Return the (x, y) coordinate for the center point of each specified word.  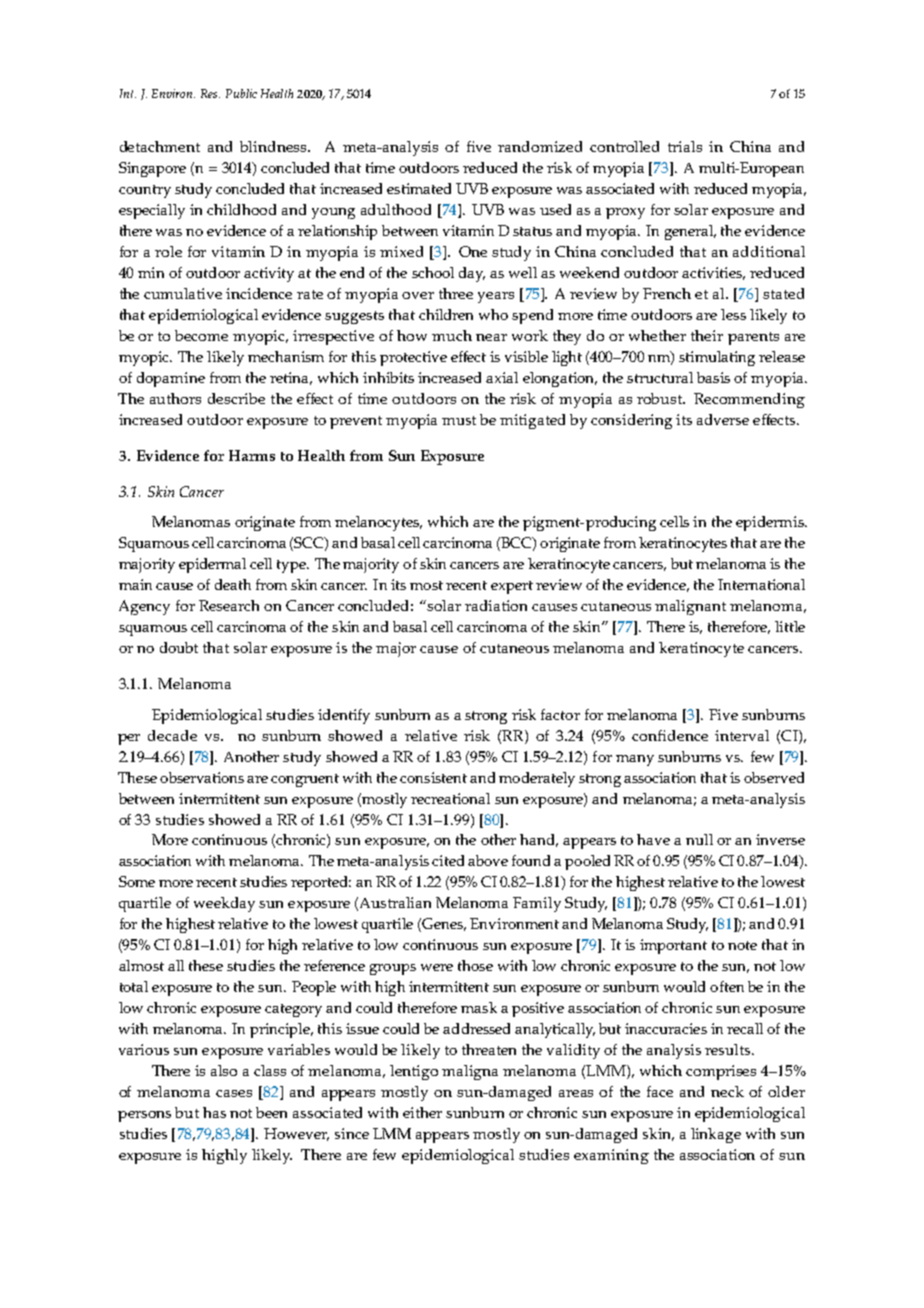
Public (241, 93)
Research (229, 605)
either (422, 1112)
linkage (716, 1135)
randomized (540, 146)
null (699, 839)
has (214, 1112)
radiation (496, 605)
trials (685, 146)
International (761, 584)
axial (502, 377)
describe (236, 398)
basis (713, 377)
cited (448, 860)
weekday (224, 904)
